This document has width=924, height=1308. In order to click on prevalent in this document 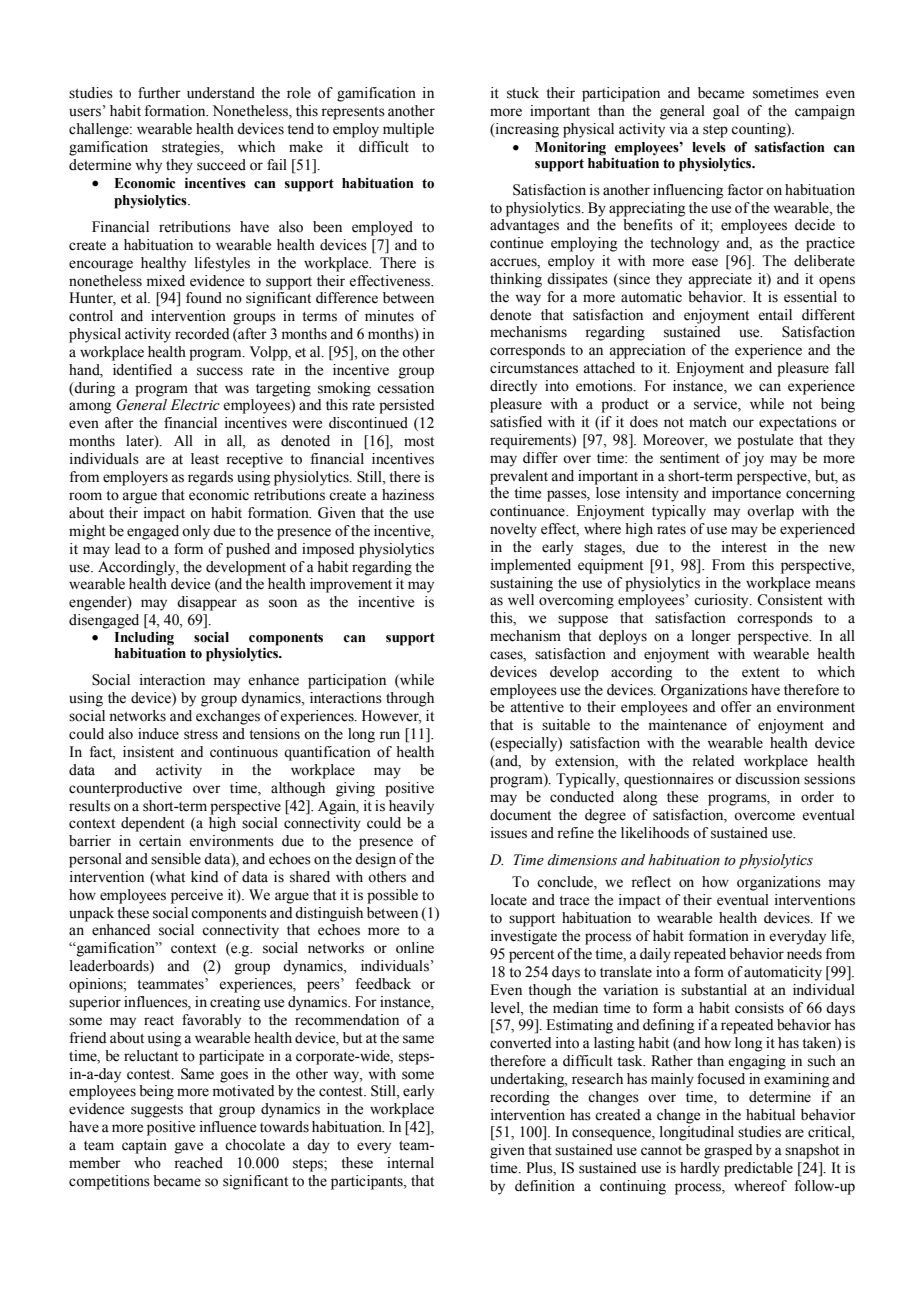, I will do `click(519, 477)`.
